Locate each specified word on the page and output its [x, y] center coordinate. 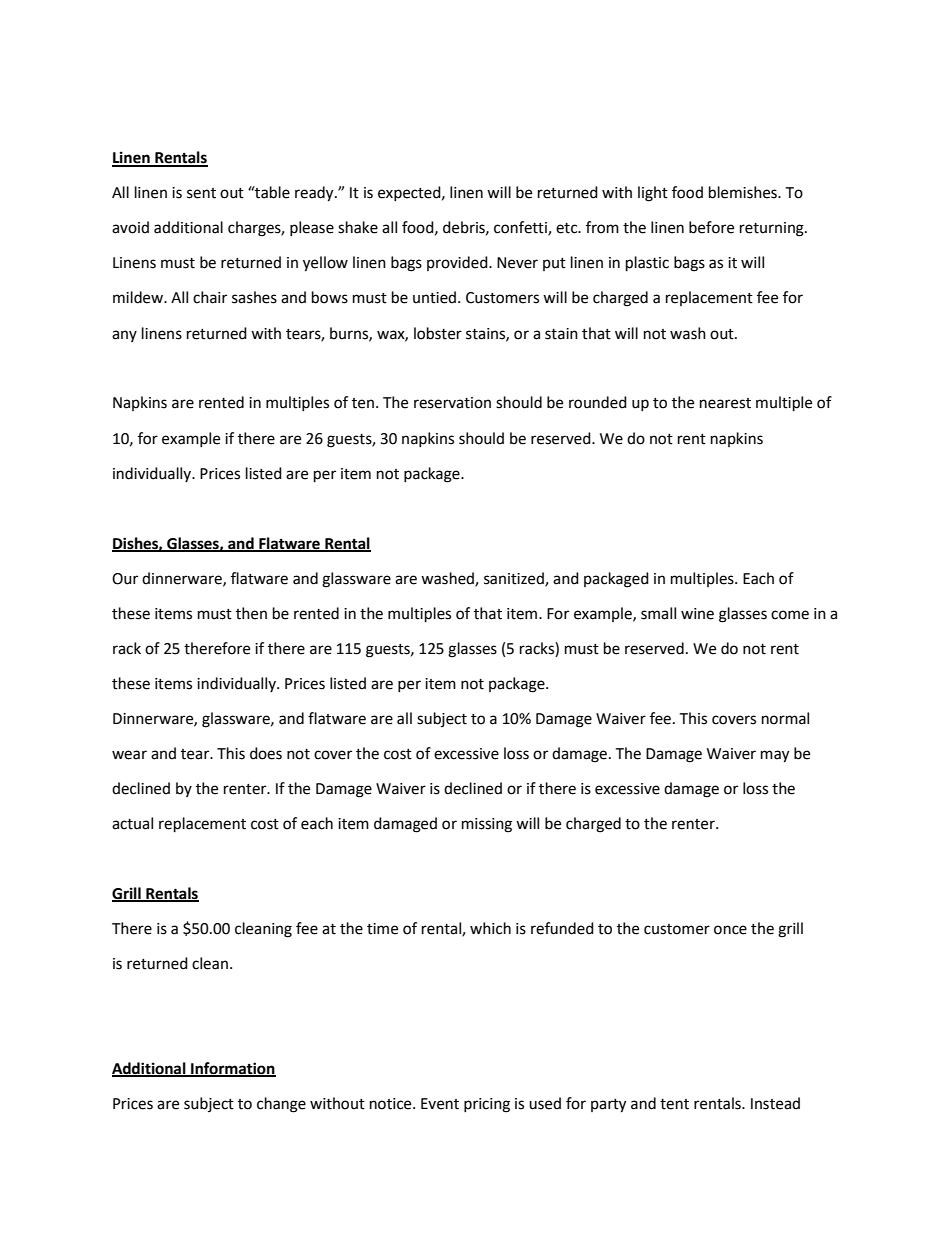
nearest [725, 403]
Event [440, 1104]
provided [458, 263]
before [711, 227]
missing [487, 825]
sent [201, 193]
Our [125, 579]
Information [232, 1069]
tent [674, 1104]
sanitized [515, 579]
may [775, 756]
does [266, 753]
